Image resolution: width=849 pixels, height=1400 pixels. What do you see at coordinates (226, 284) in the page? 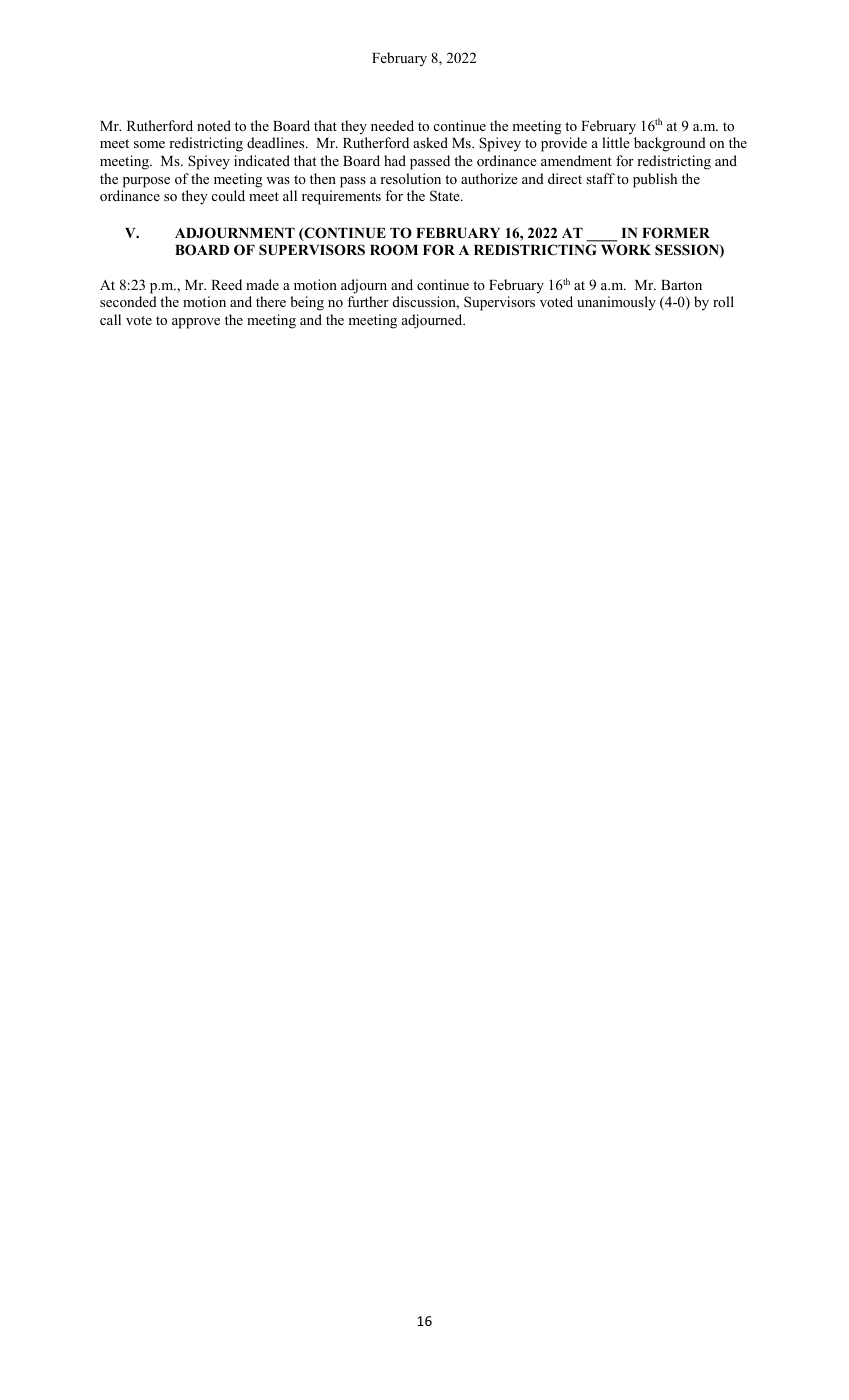
I see `Reed` at bounding box center [226, 284].
